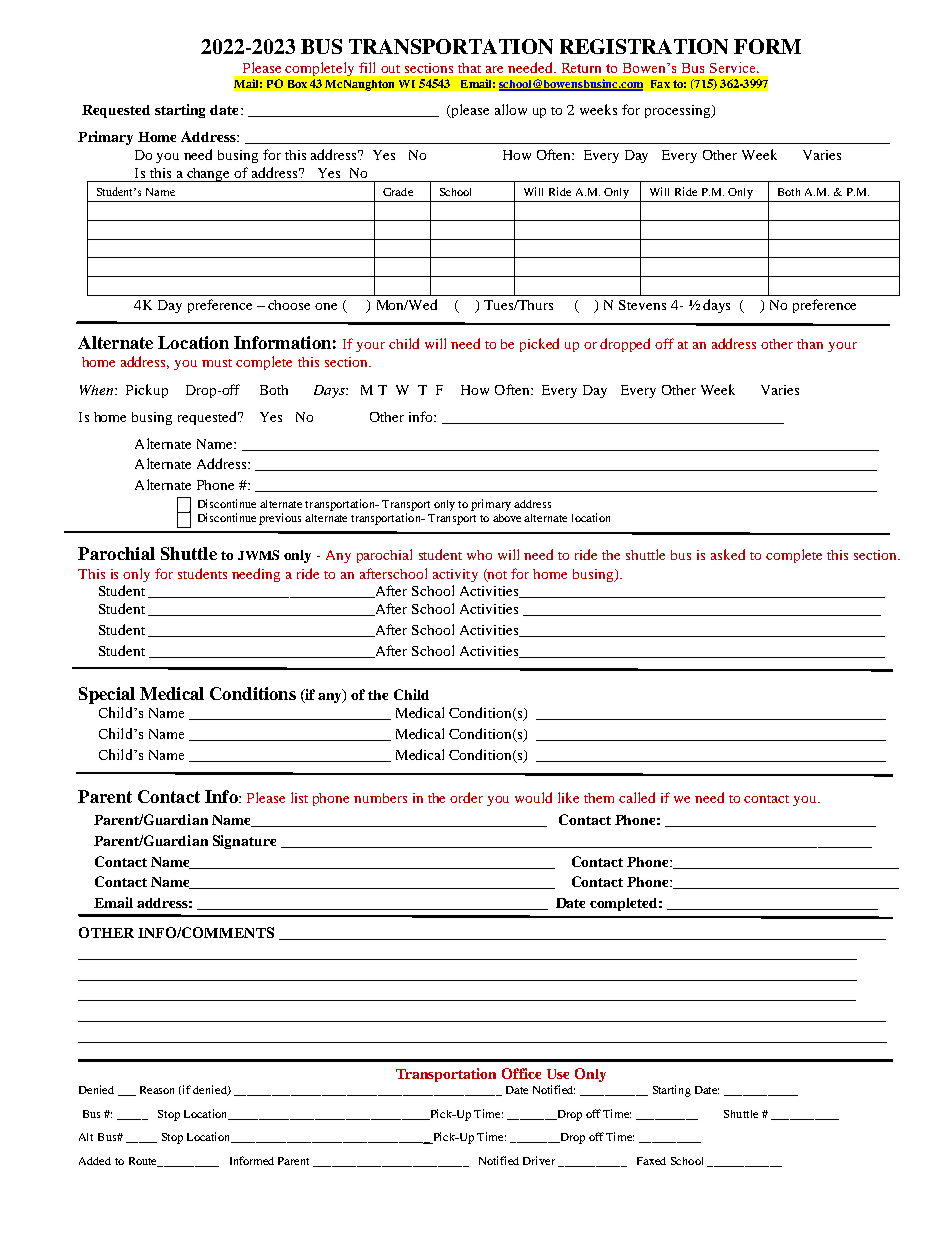 Image resolution: width=952 pixels, height=1233 pixels. I want to click on change, so click(209, 175).
